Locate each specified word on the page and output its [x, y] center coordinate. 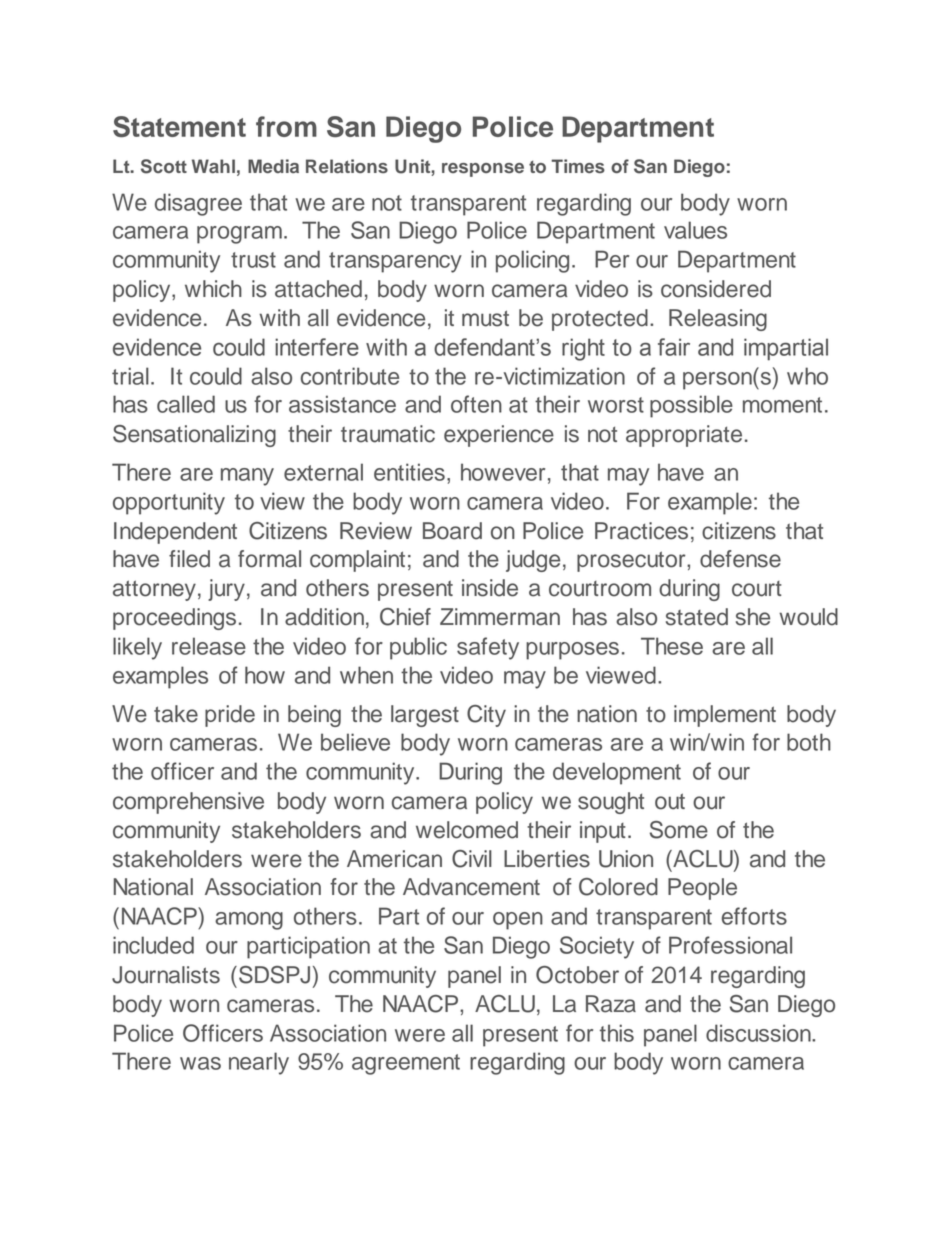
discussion [759, 1033]
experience [499, 436]
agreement [406, 1064]
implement [725, 716]
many [247, 477]
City [486, 716]
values [695, 230]
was [200, 1063]
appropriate [684, 436]
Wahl [213, 166]
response [483, 170]
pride [230, 716]
